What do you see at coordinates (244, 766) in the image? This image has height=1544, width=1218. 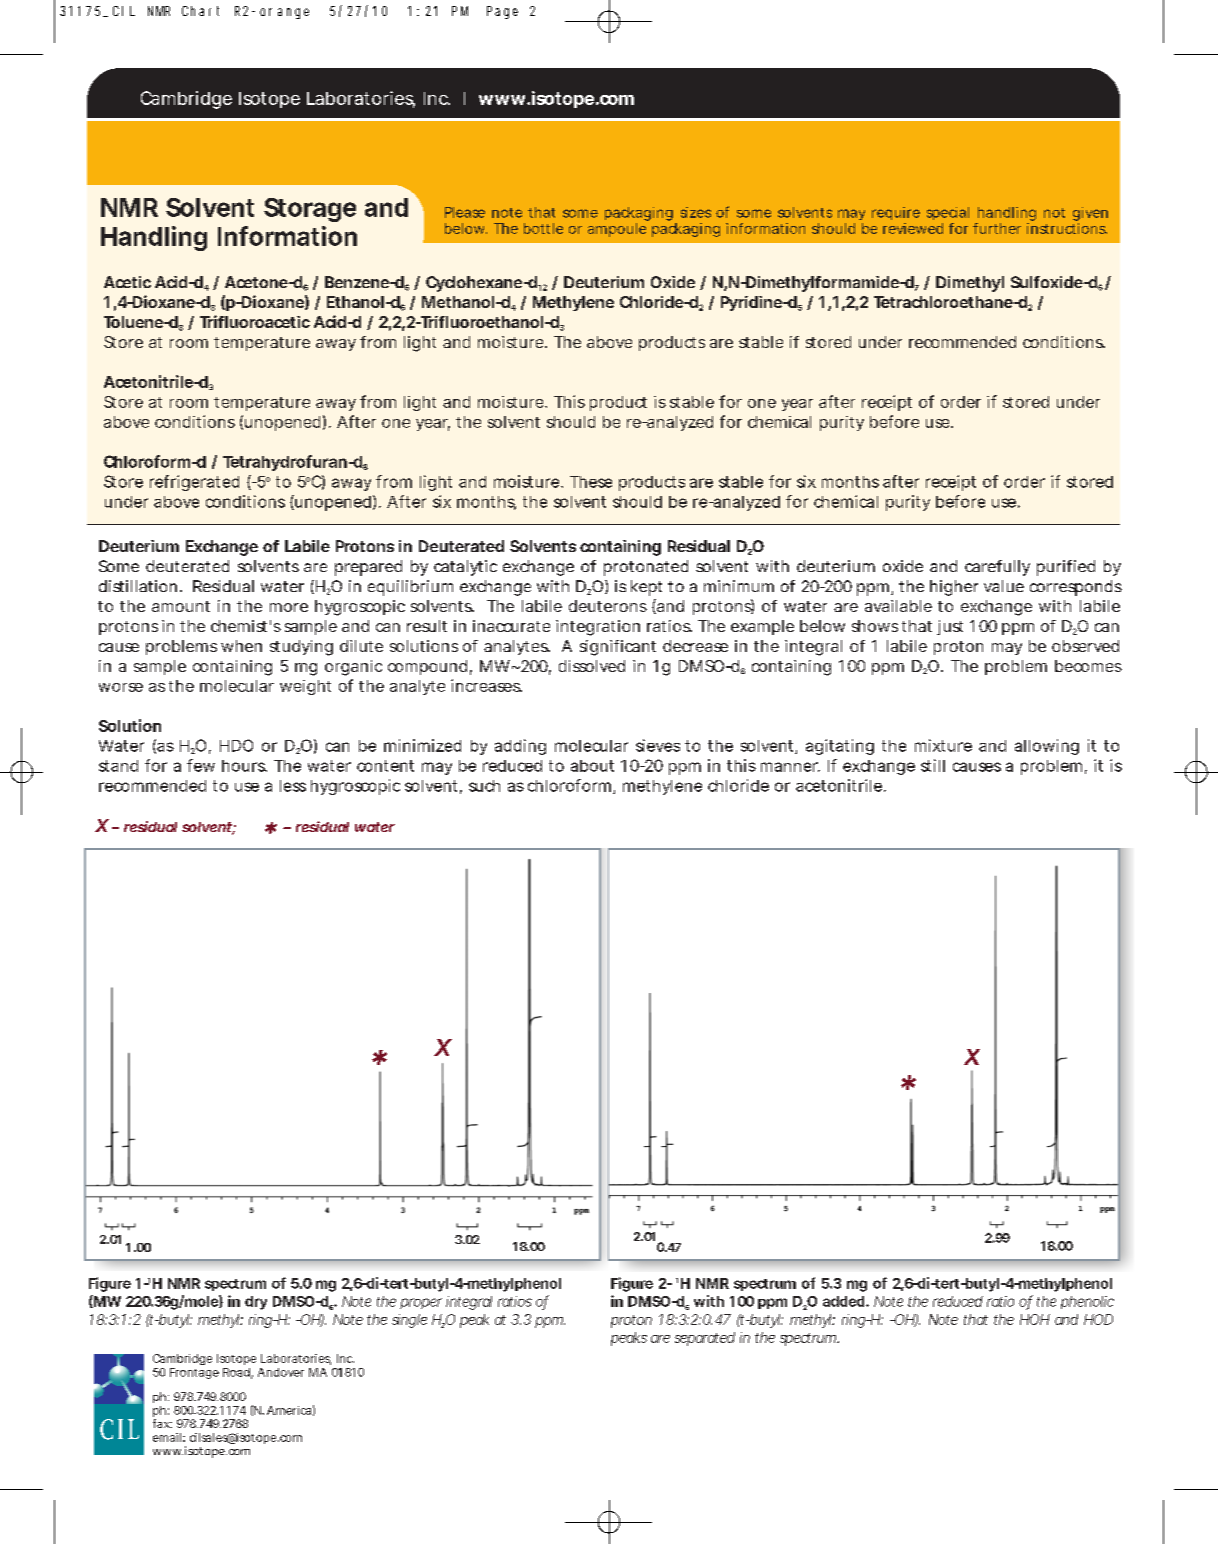 I see `hours` at bounding box center [244, 766].
